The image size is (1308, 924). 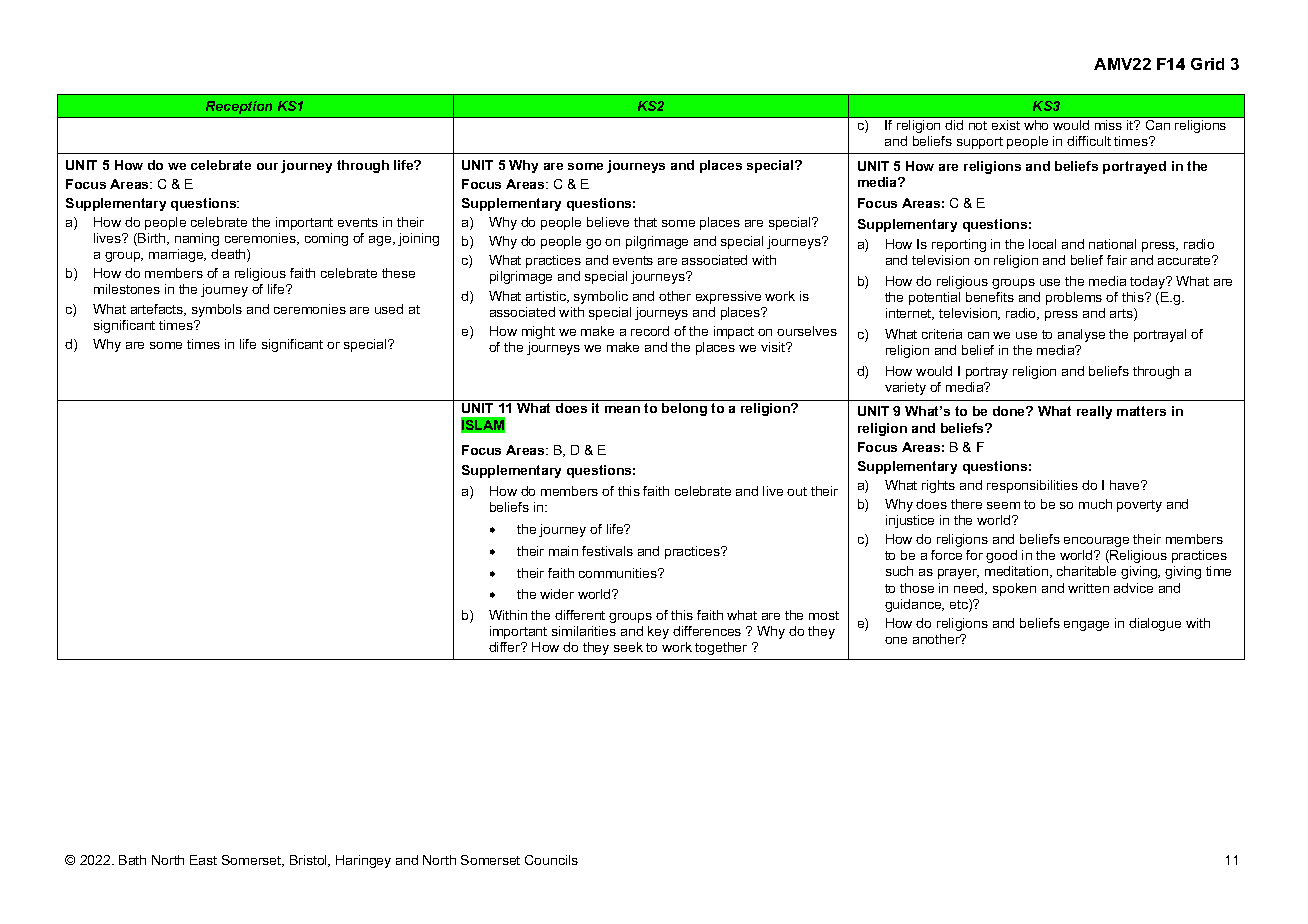 What do you see at coordinates (239, 107) in the screenshot?
I see `Reception` at bounding box center [239, 107].
